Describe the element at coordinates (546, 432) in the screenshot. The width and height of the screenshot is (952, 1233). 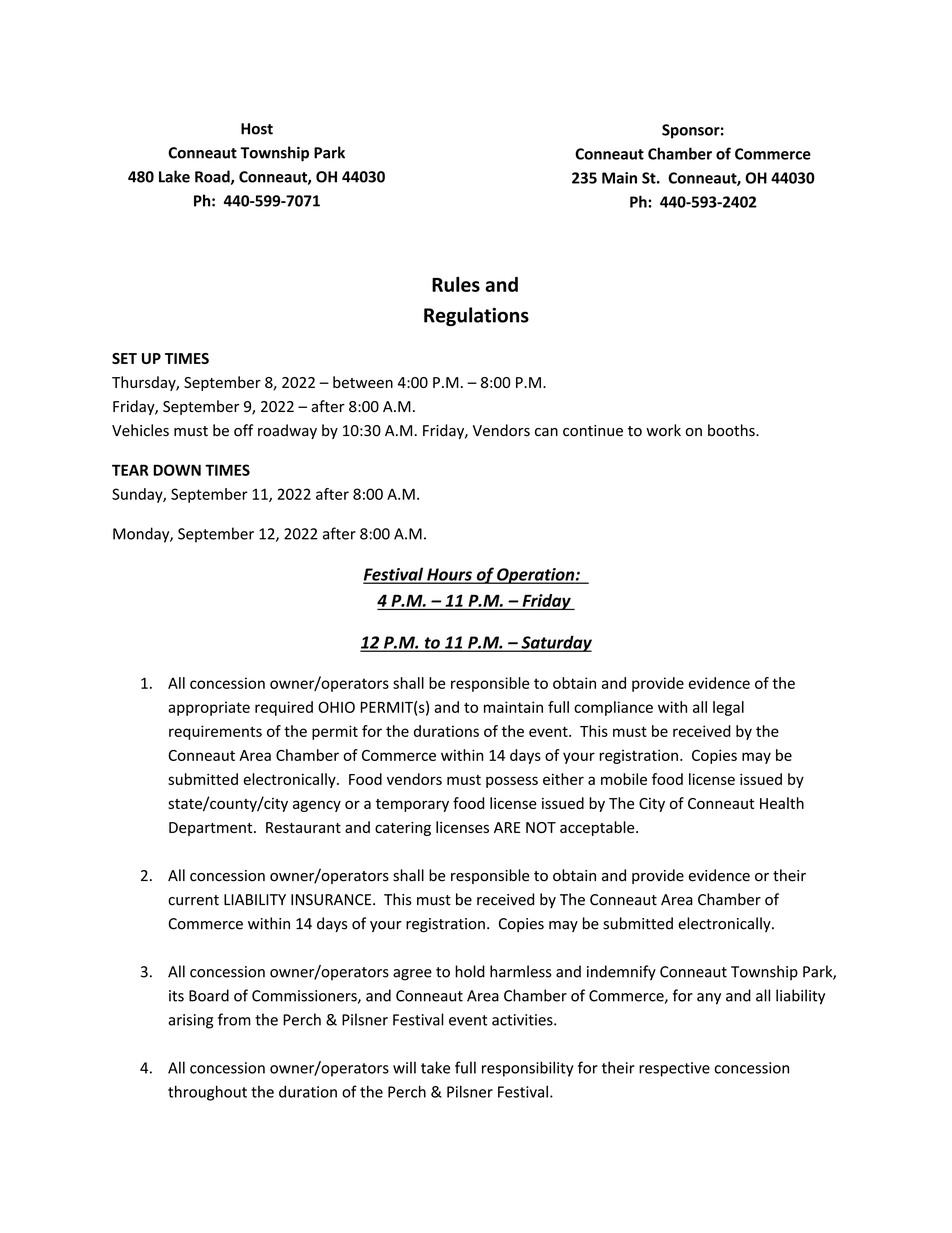
I see `can` at that location.
